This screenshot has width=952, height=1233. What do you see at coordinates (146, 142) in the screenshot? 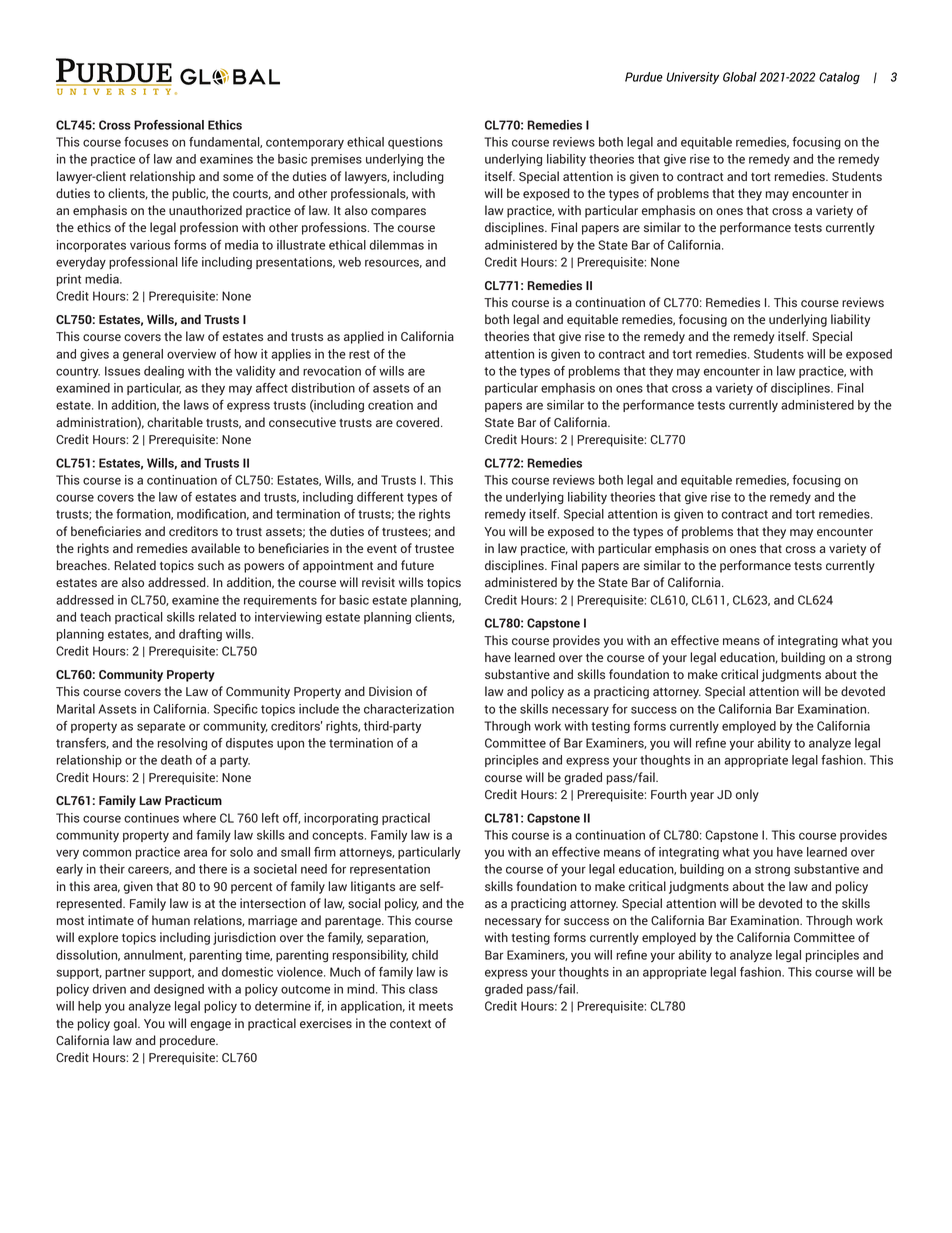
I see `focuses` at bounding box center [146, 142].
